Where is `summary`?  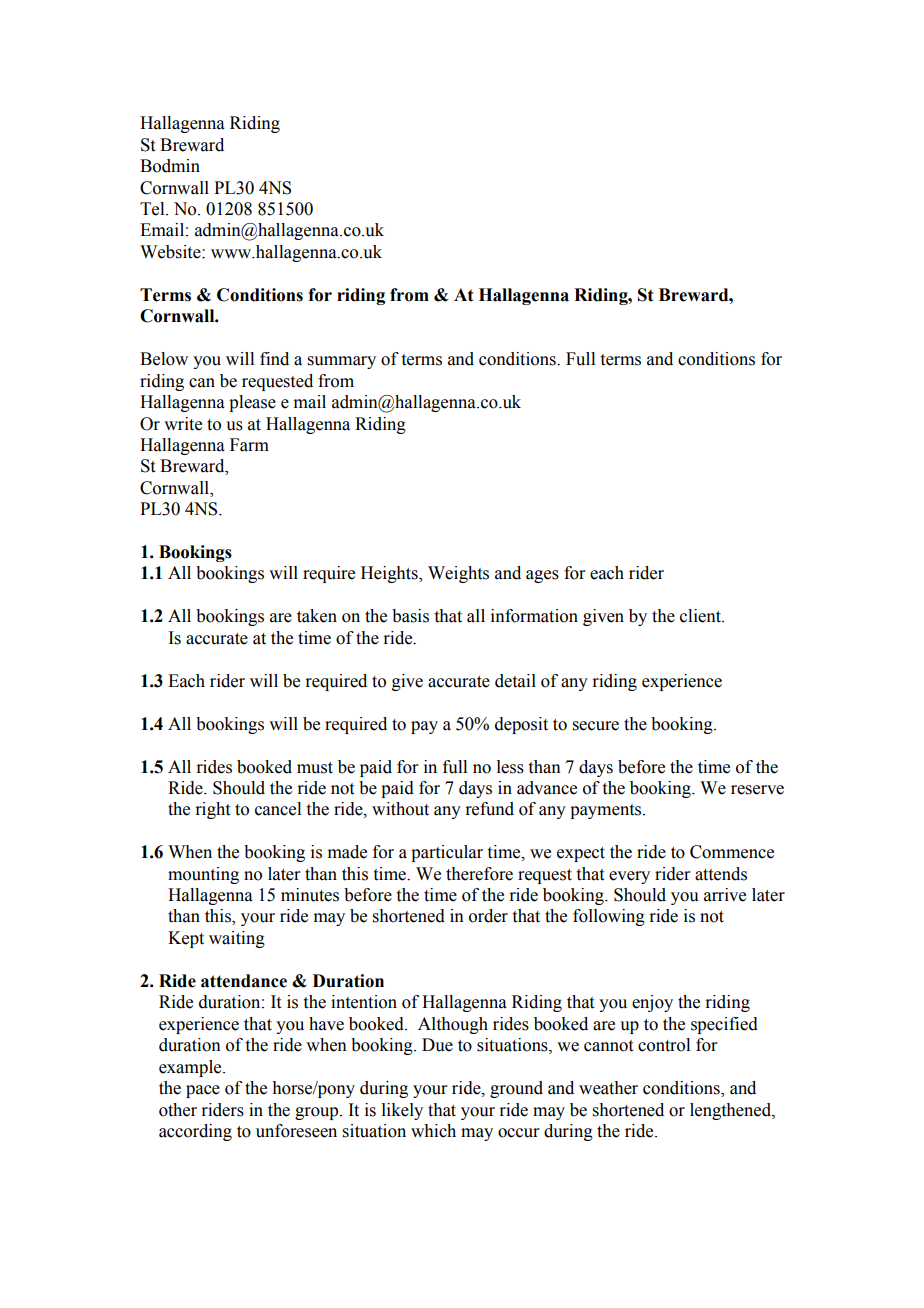
summary is located at coordinates (342, 362).
